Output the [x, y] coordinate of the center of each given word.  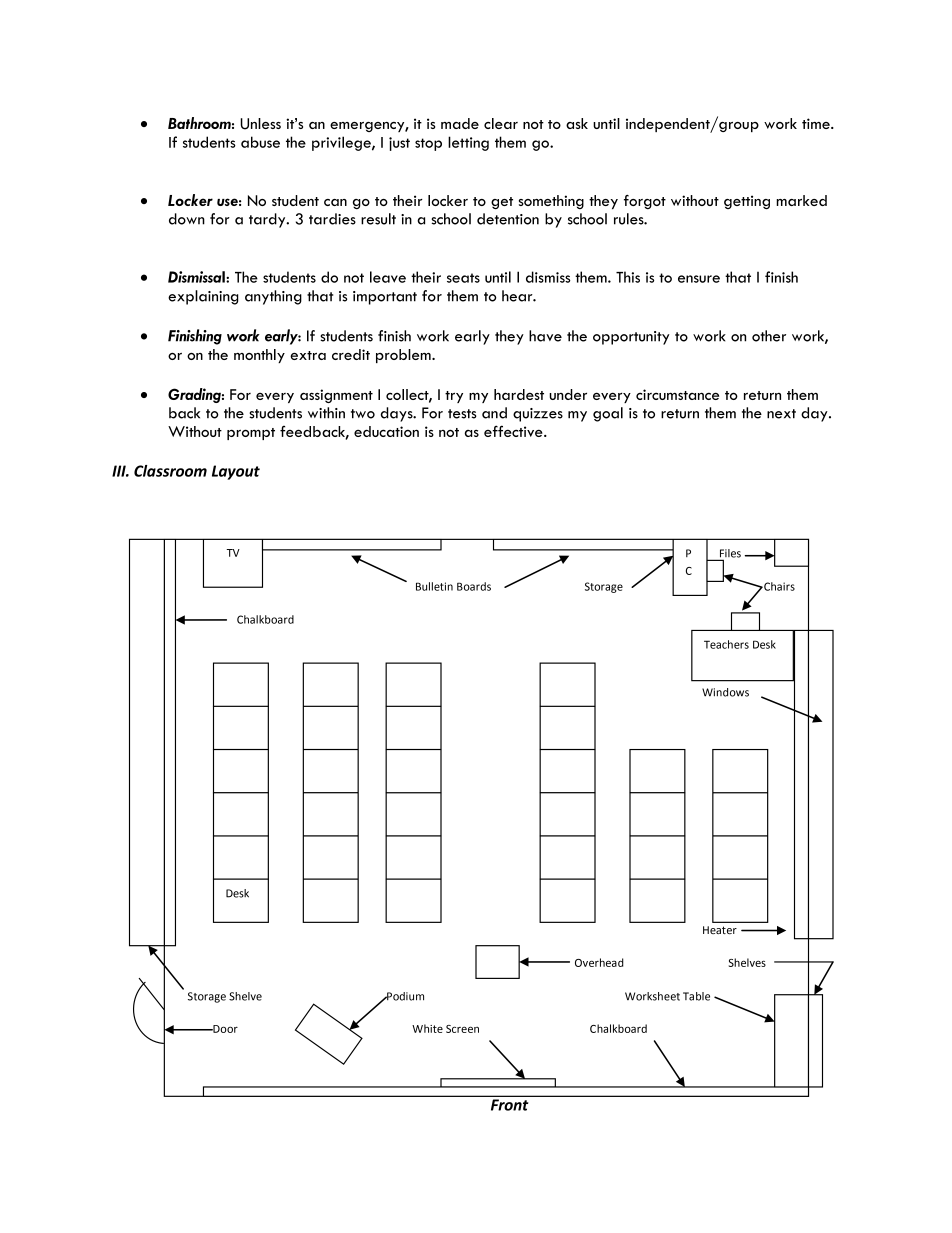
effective [514, 431]
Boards [474, 586]
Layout [236, 472]
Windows [725, 692]
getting [747, 202]
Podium [404, 996]
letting [468, 143]
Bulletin [434, 586]
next [781, 414]
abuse [260, 142]
